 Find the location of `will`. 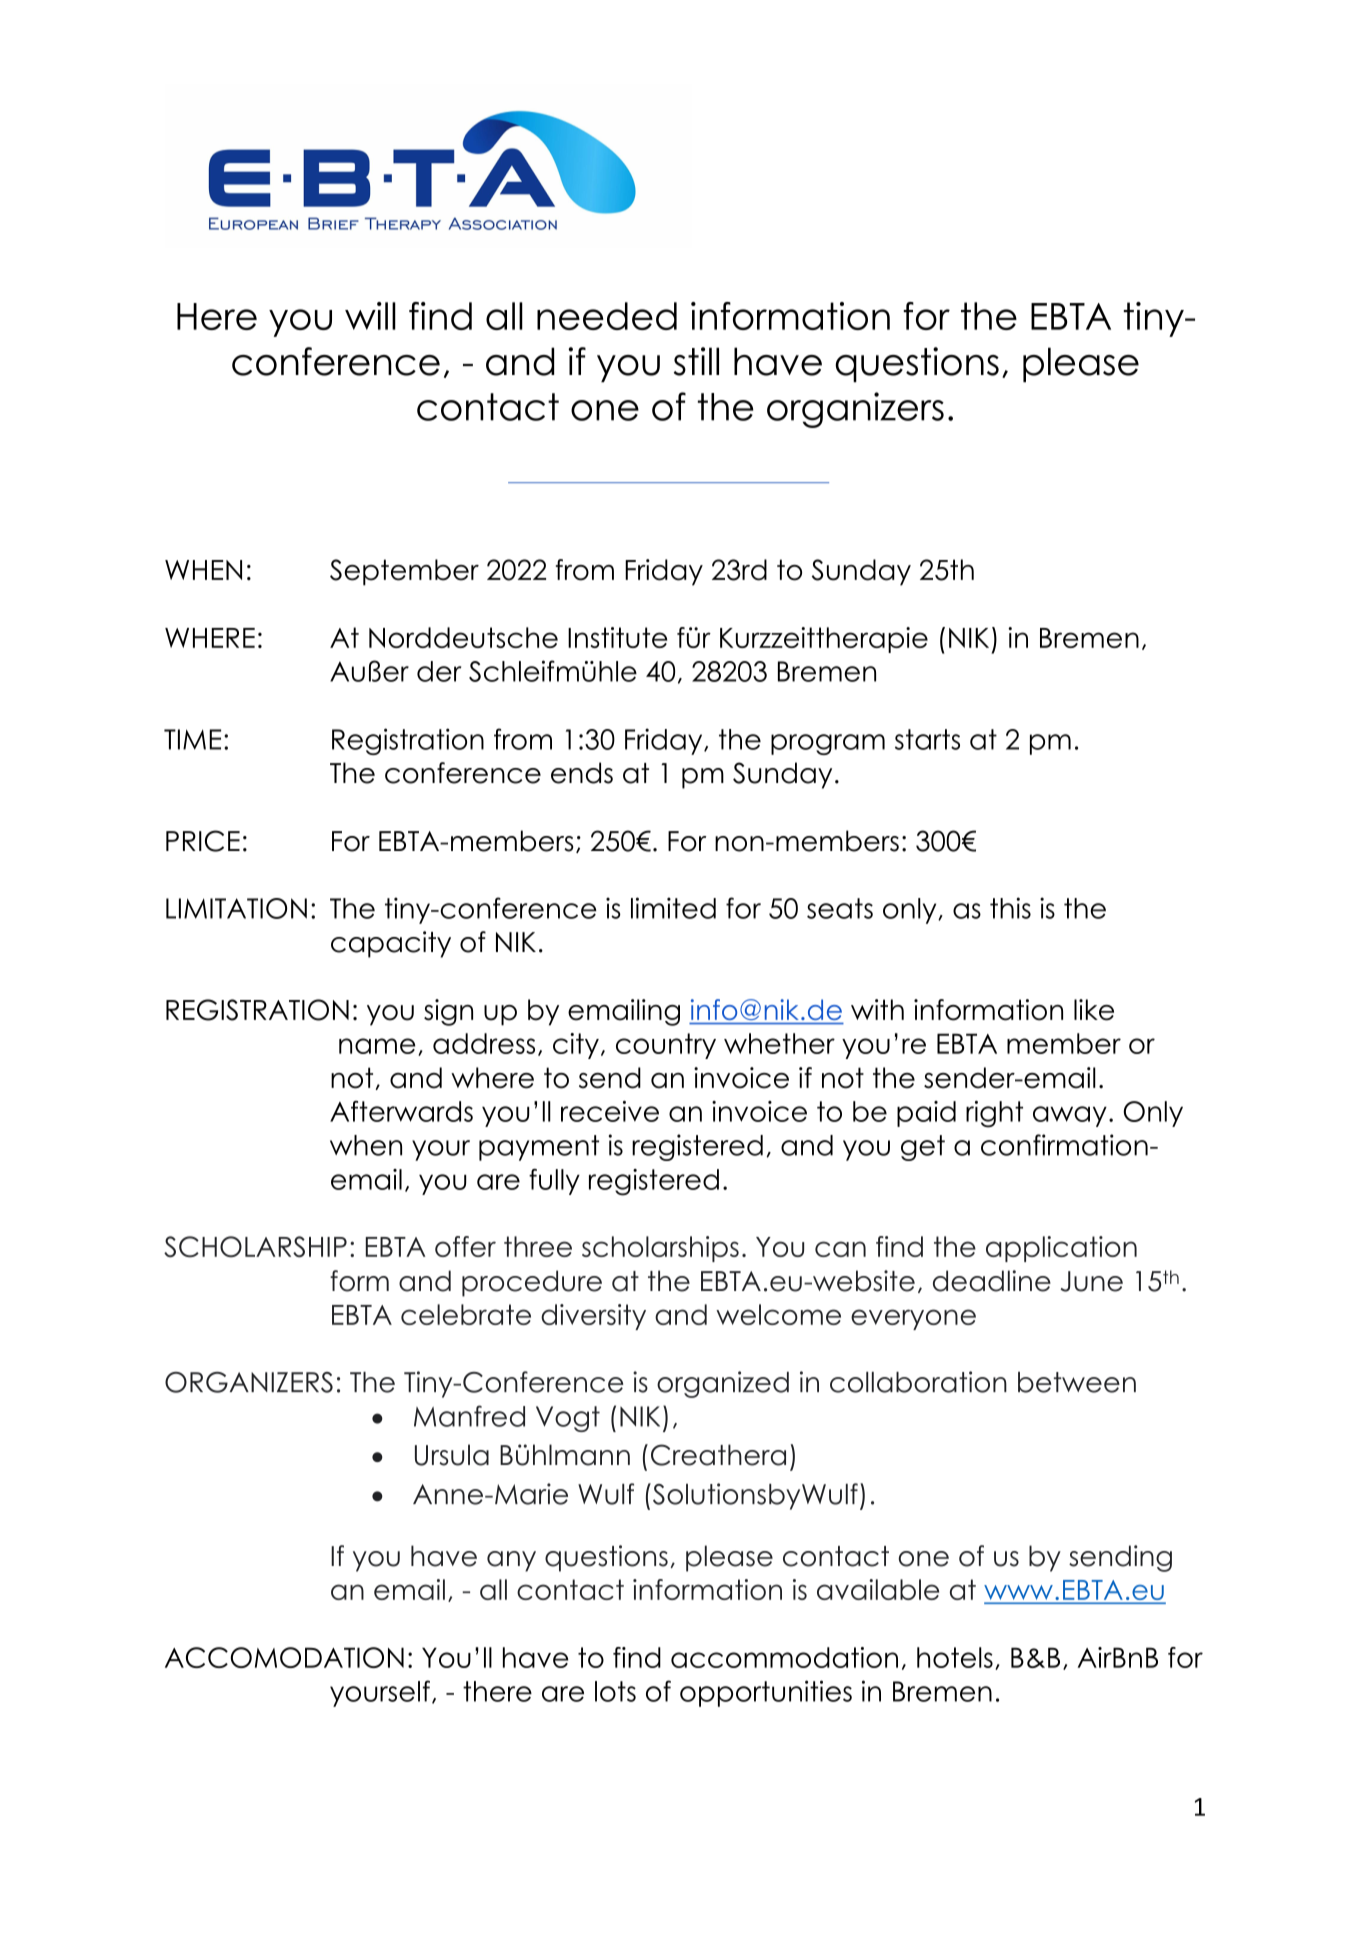

will is located at coordinates (370, 316).
